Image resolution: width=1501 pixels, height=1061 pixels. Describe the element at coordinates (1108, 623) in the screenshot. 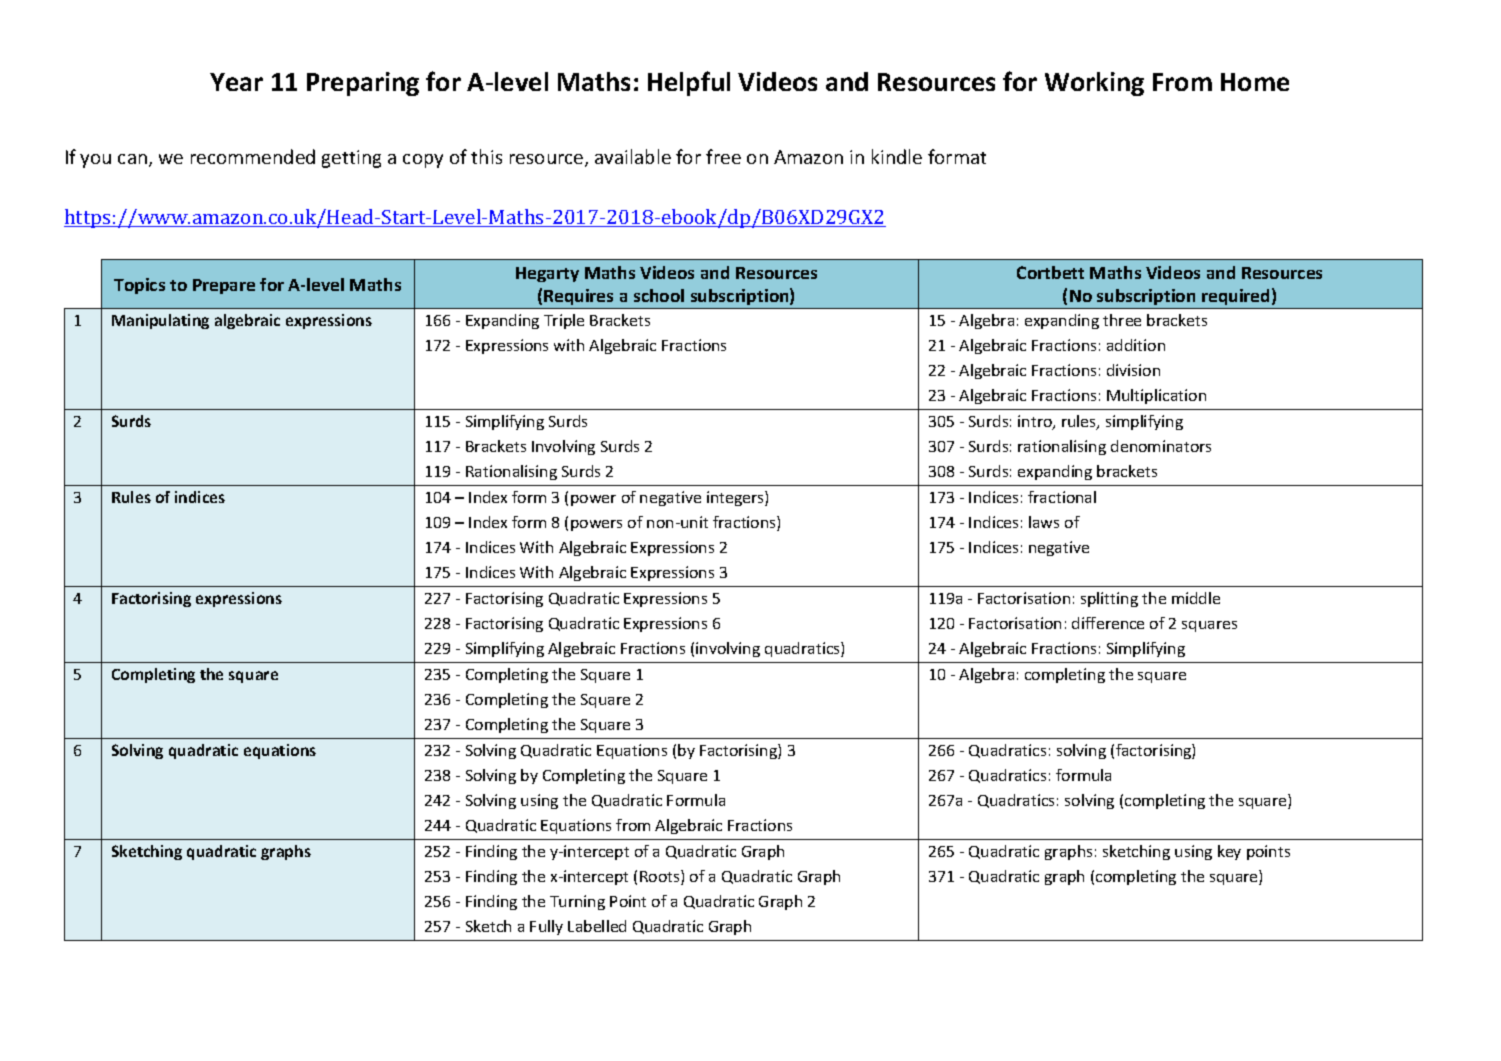

I see `difference` at that location.
